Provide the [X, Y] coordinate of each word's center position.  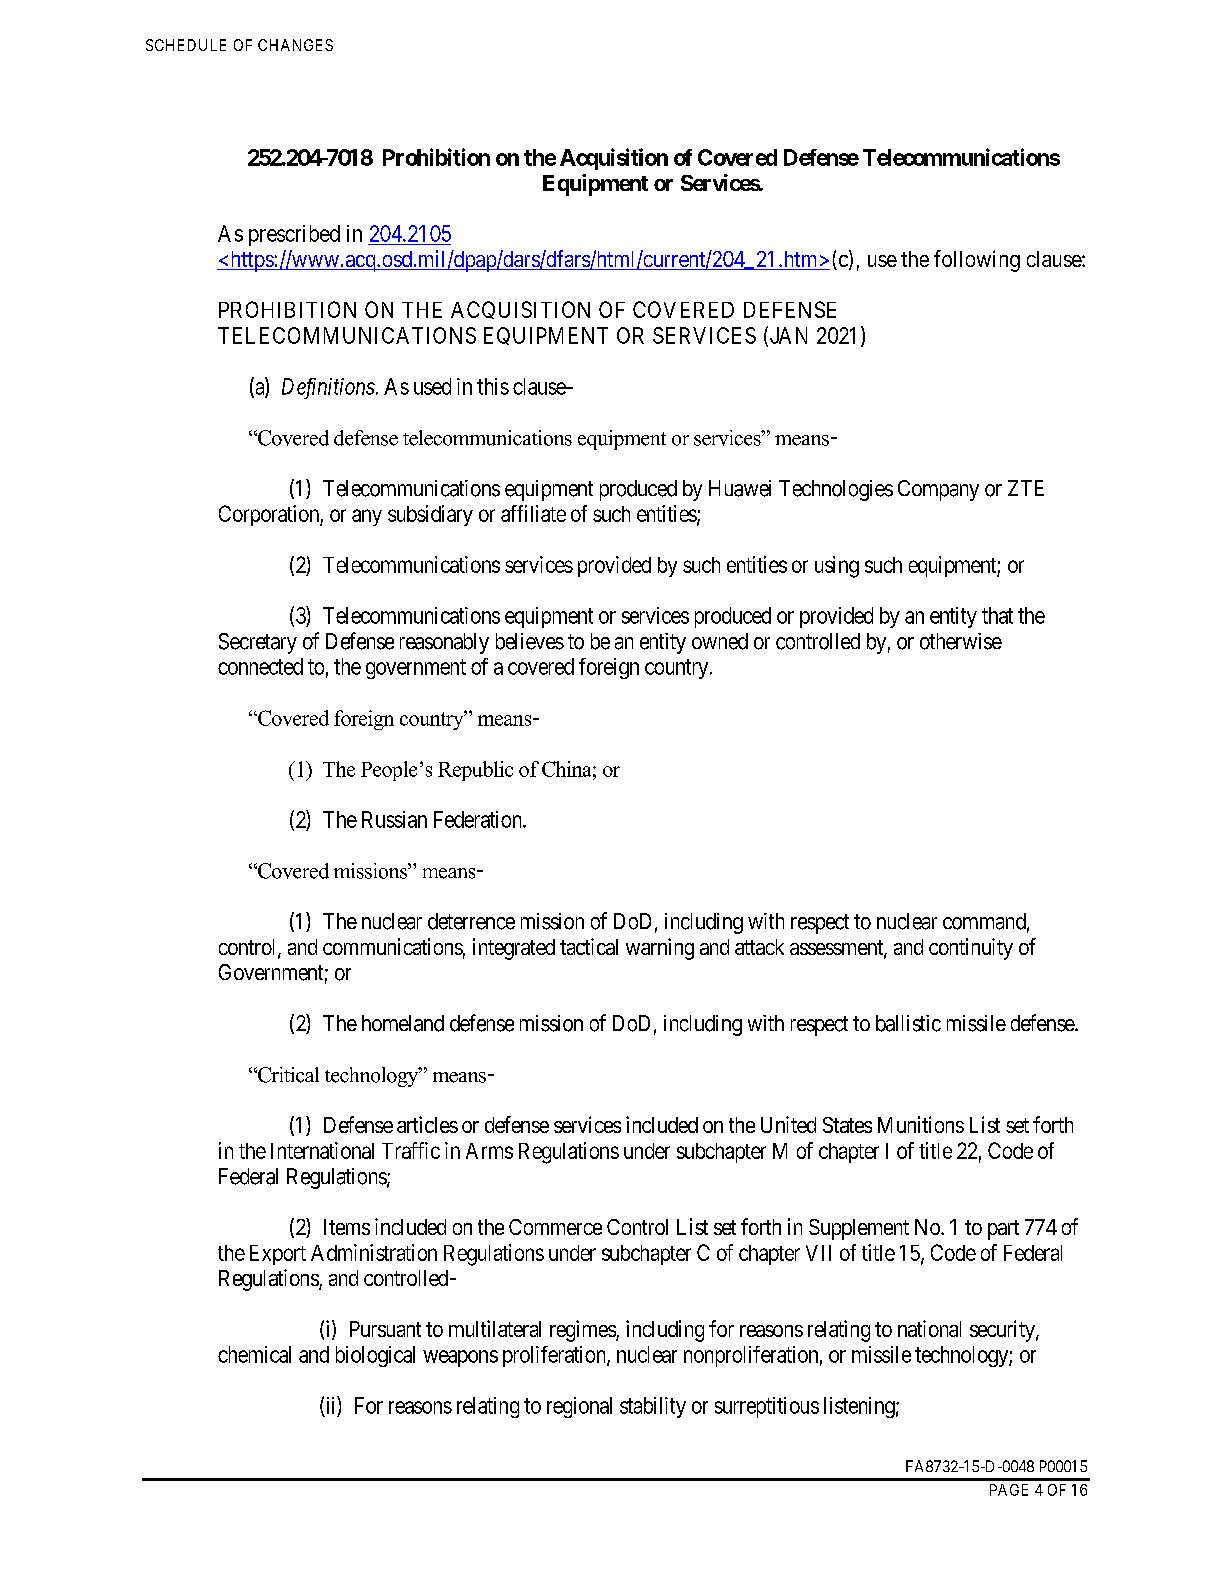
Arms [489, 1151]
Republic [475, 771]
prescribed [294, 235]
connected [260, 666]
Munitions [921, 1124]
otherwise [961, 641]
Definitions [328, 388]
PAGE [1009, 1490]
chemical [254, 1354]
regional [579, 1407]
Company [938, 490]
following [977, 261]
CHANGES [295, 45]
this [493, 386]
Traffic [411, 1150]
